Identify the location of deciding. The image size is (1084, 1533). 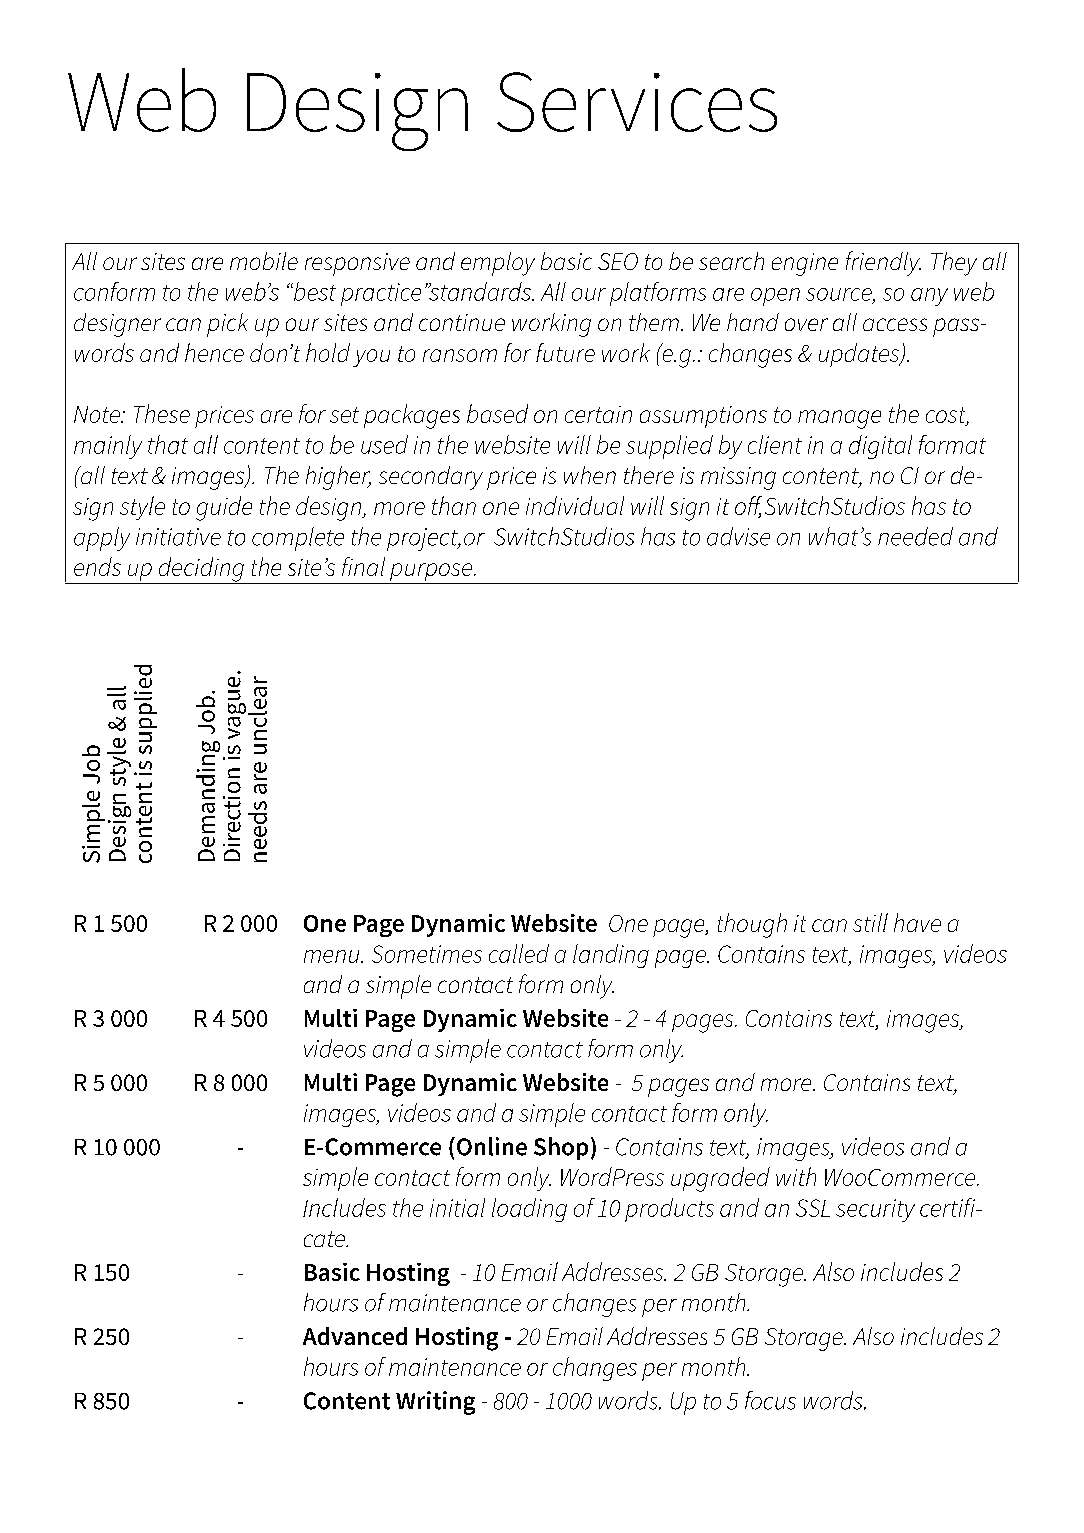
(201, 570).
